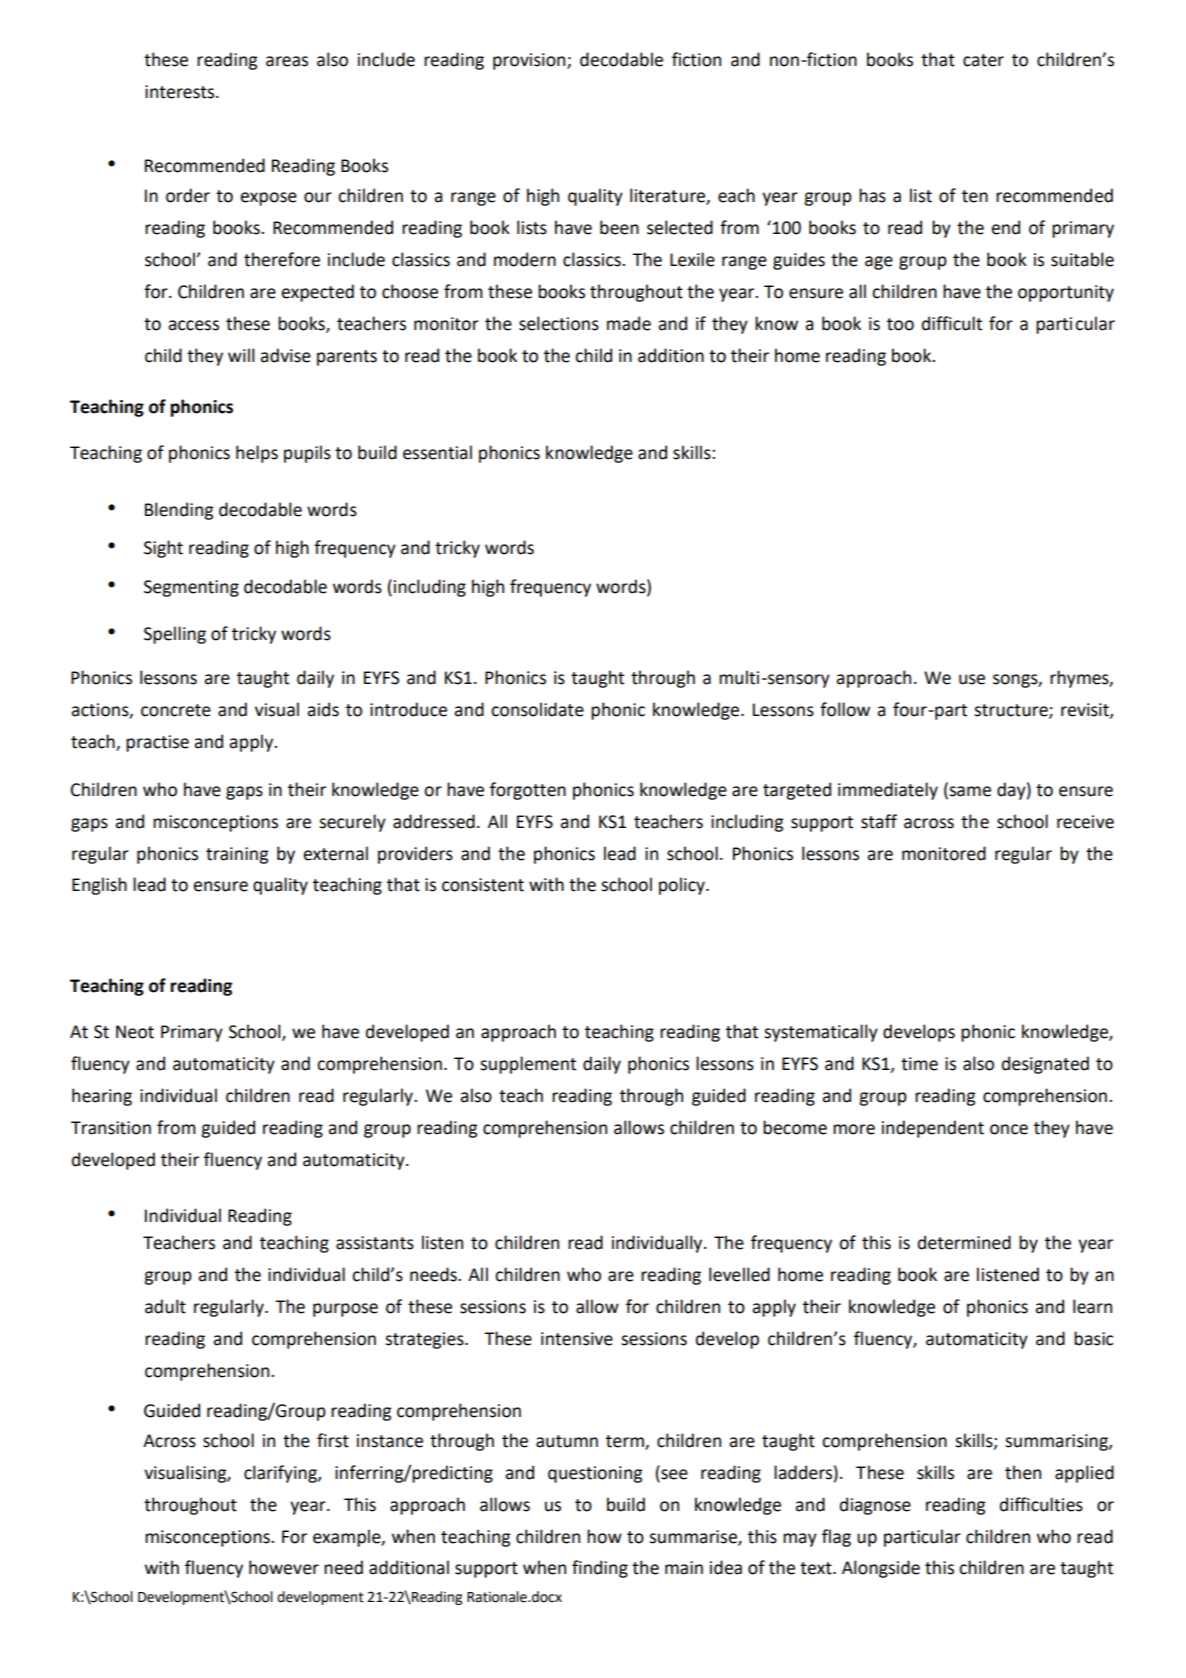 Image resolution: width=1186 pixels, height=1678 pixels. I want to click on too, so click(900, 324).
